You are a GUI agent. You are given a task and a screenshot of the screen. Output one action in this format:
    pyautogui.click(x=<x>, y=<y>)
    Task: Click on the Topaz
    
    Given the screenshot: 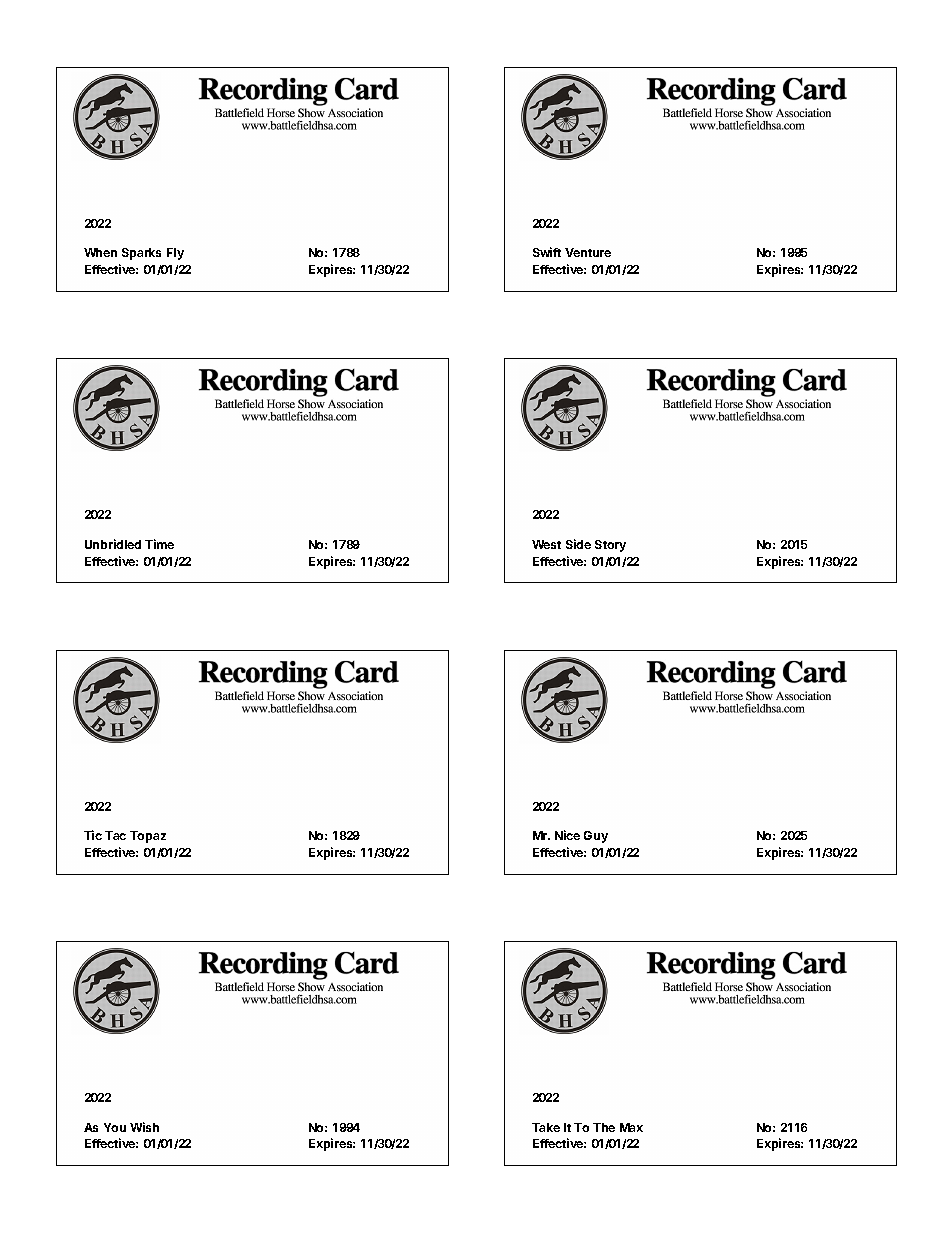 What is the action you would take?
    pyautogui.click(x=148, y=837)
